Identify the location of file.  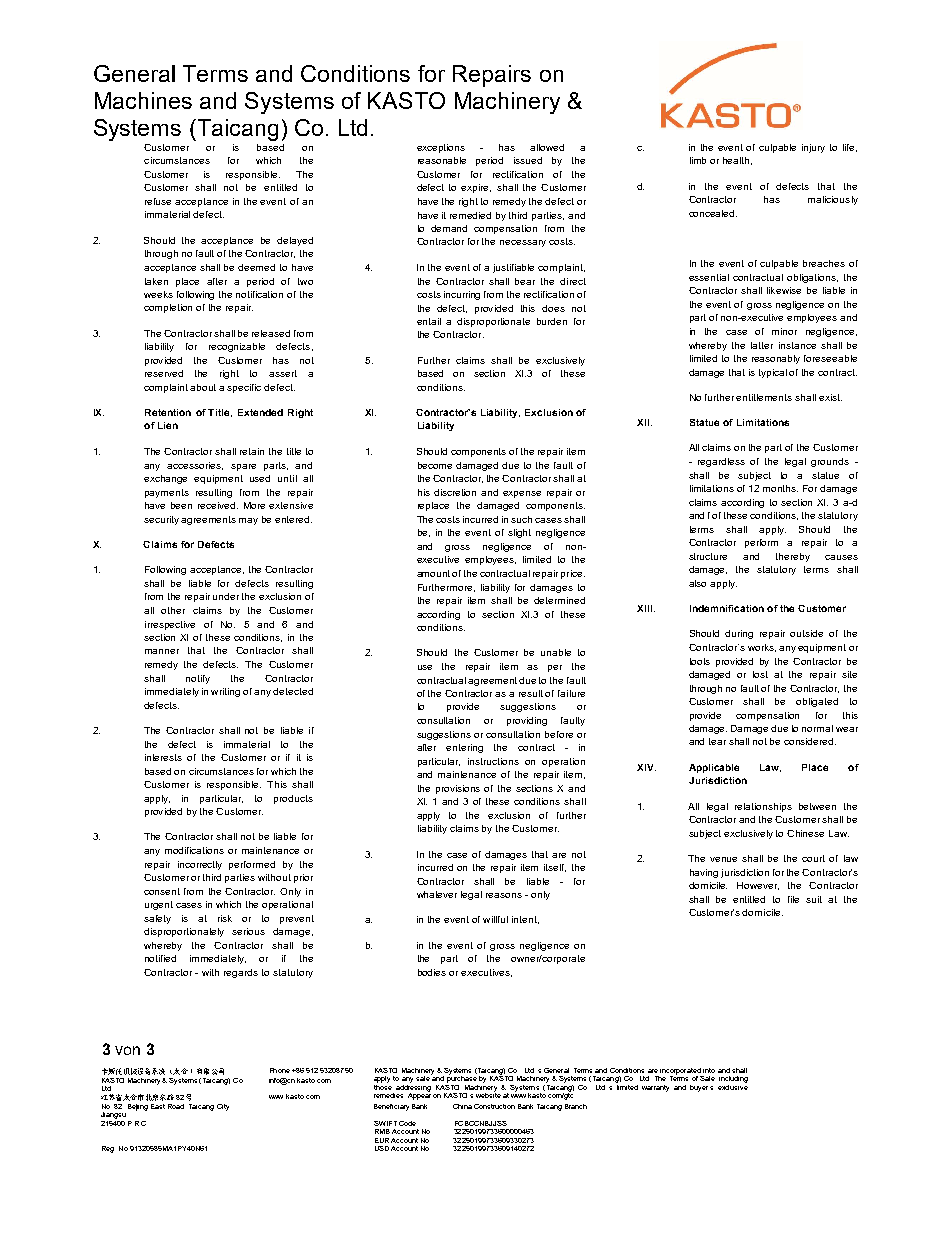
(793, 899).
